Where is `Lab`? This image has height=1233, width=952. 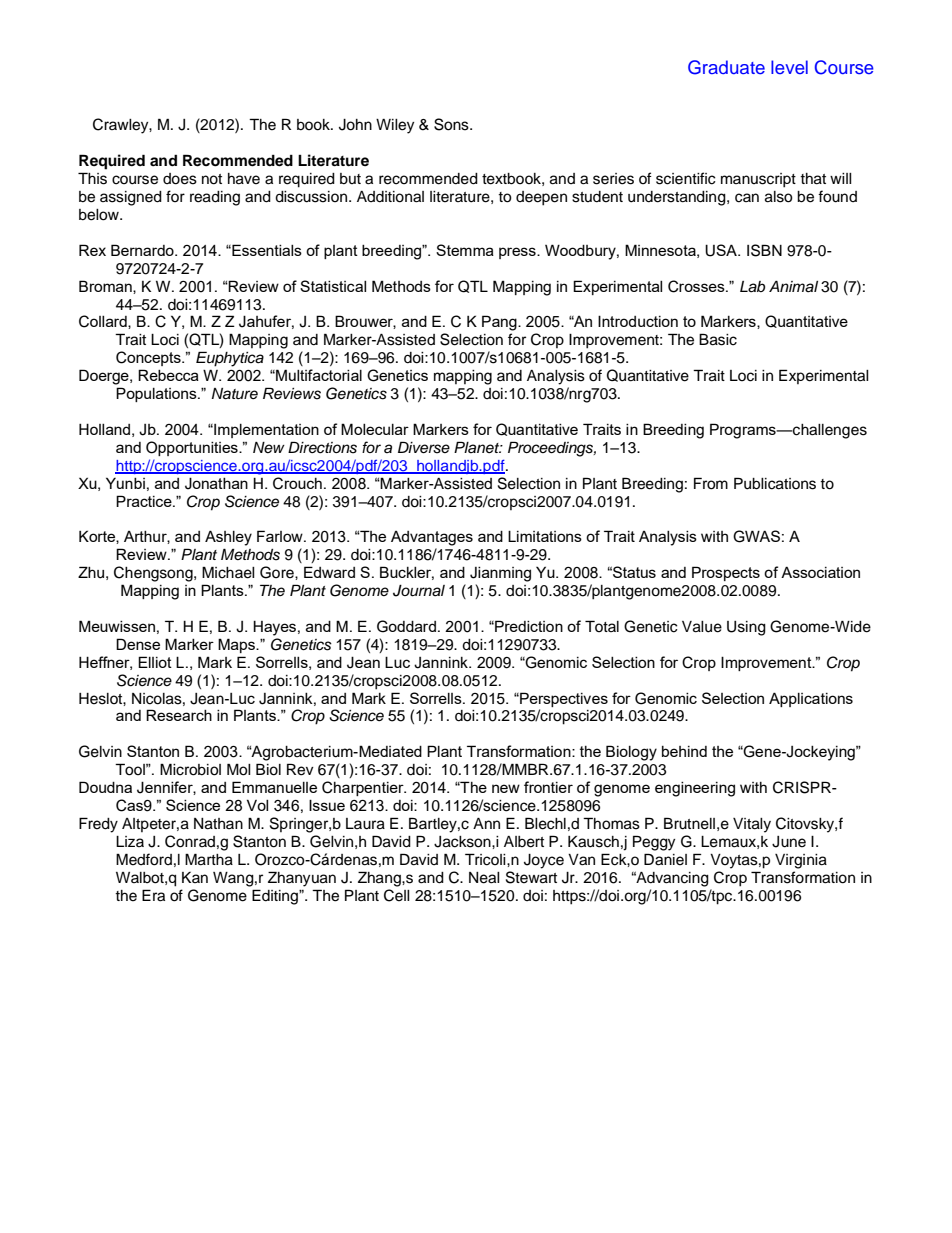
Lab is located at coordinates (752, 287).
